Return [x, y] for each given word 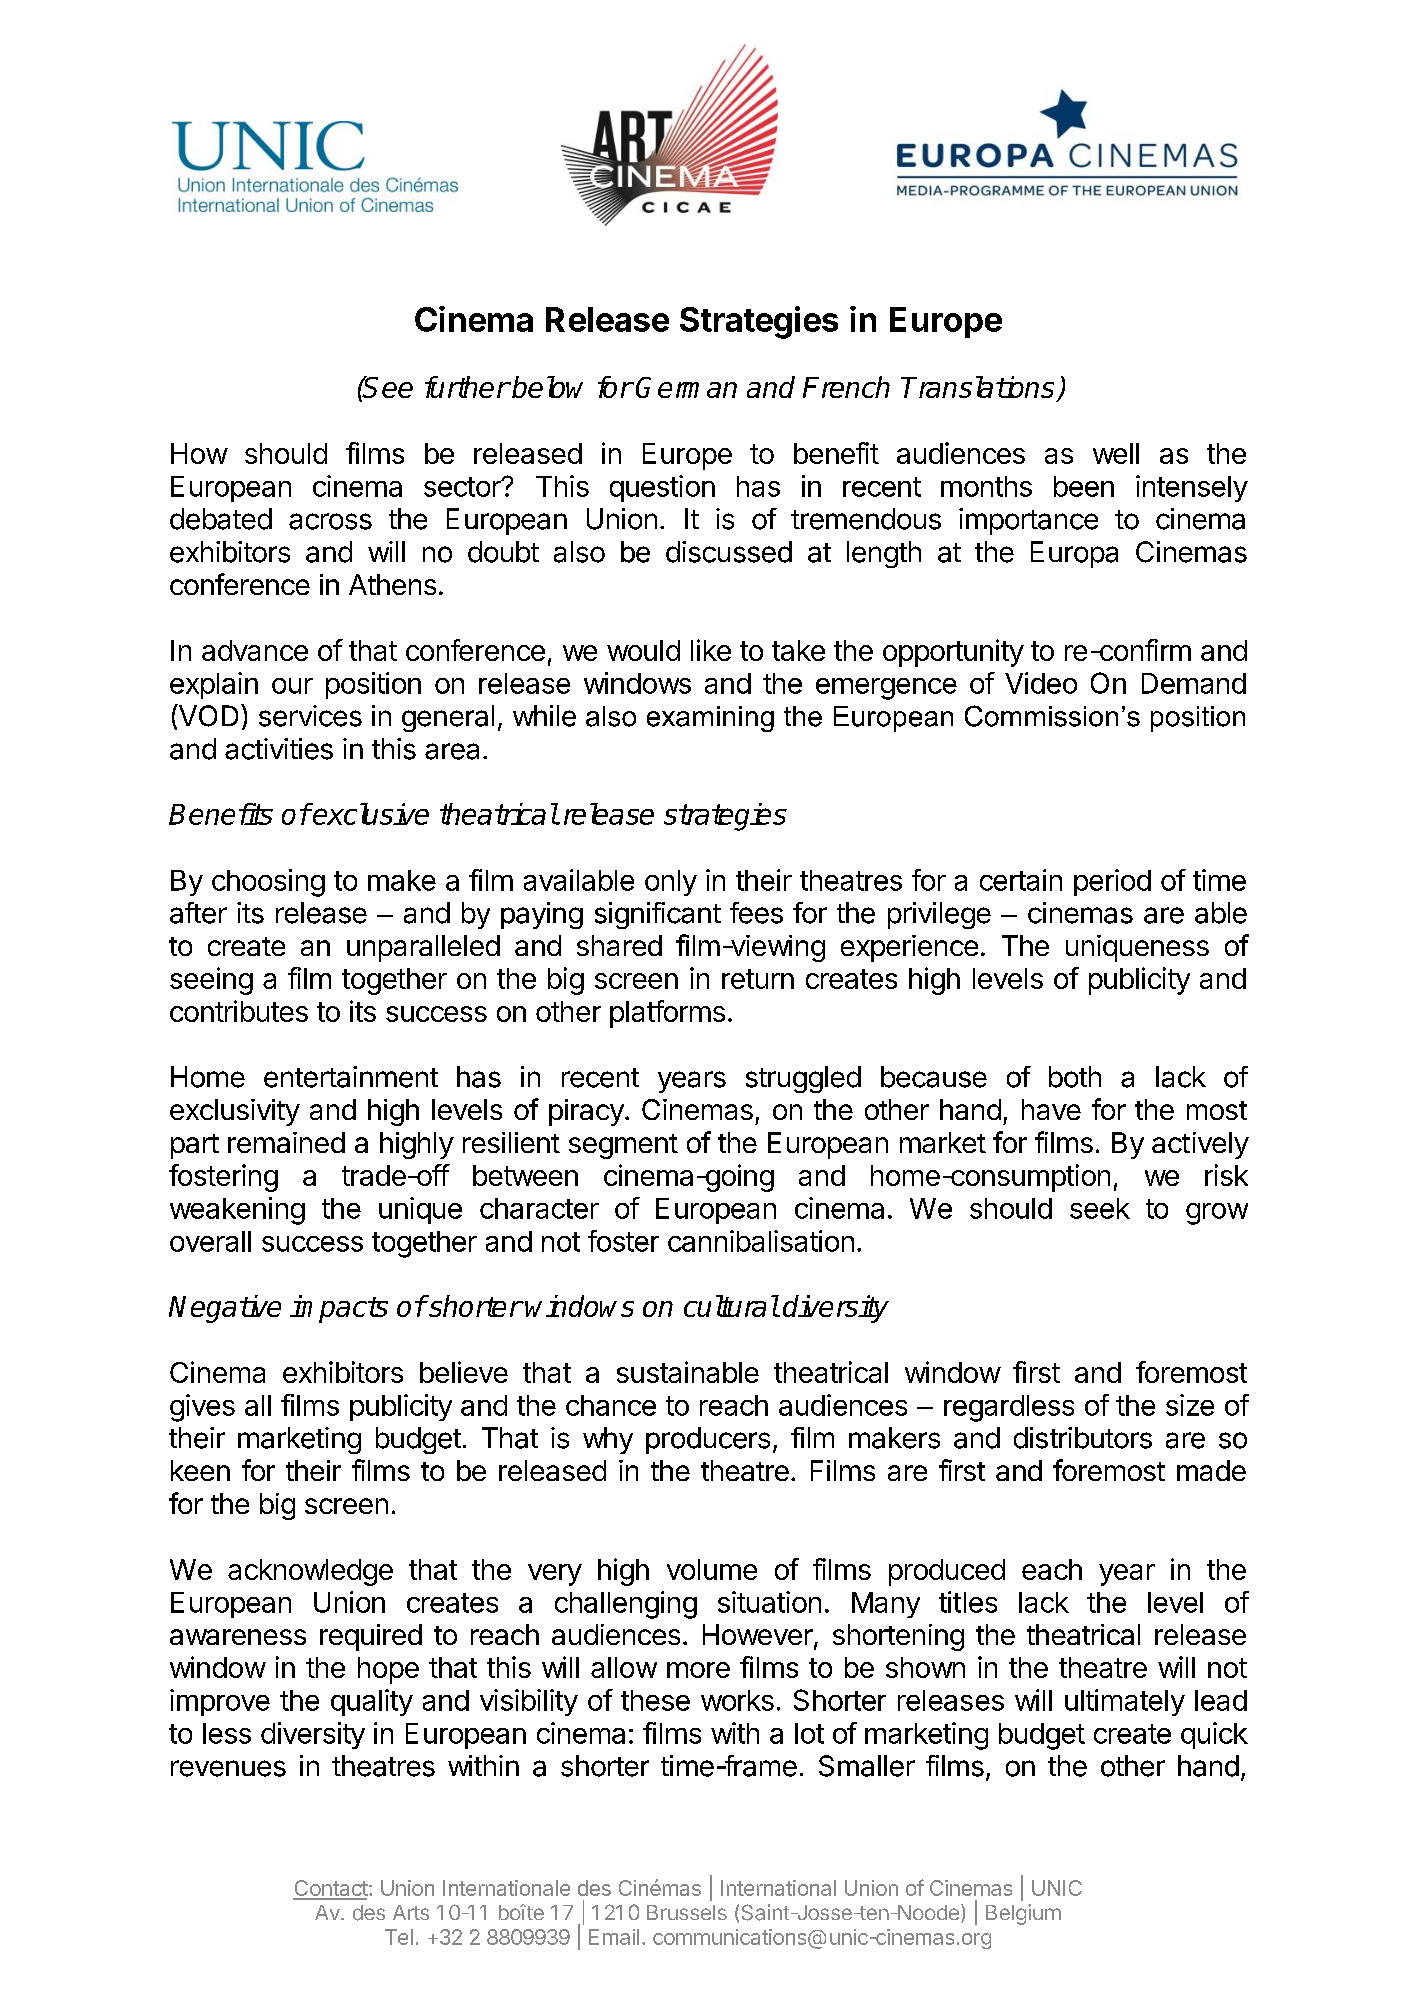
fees [756, 913]
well [1116, 453]
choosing [268, 883]
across [330, 521]
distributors [1083, 1438]
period [1112, 882]
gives [202, 1408]
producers [708, 1440]
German [686, 387]
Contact [330, 1889]
